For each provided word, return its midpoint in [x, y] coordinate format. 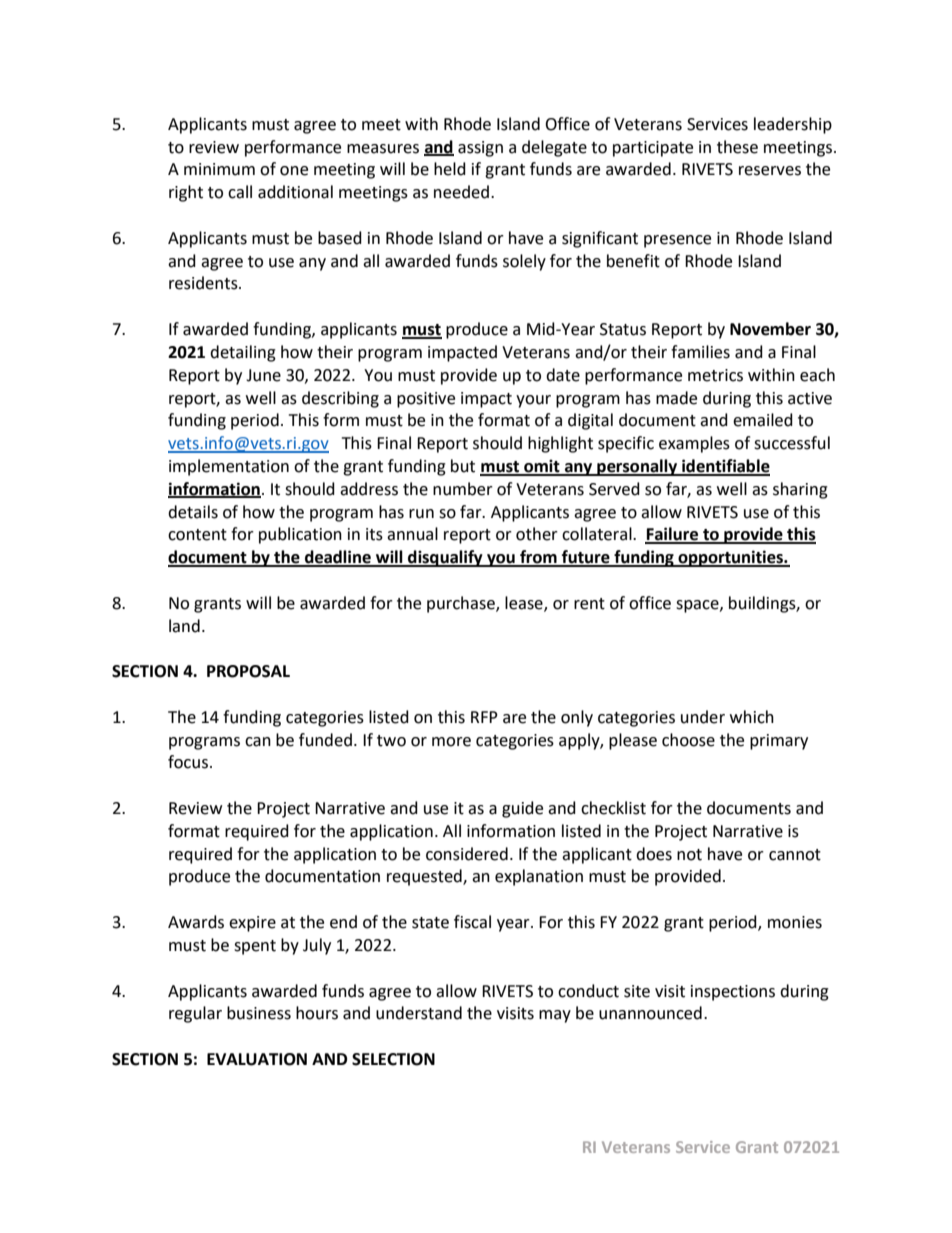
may [555, 1016]
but [463, 466]
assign [480, 149]
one [294, 171]
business [259, 1013]
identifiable [725, 467]
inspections [733, 993]
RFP [484, 717]
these [737, 147]
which [752, 717]
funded [325, 740]
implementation [229, 467]
